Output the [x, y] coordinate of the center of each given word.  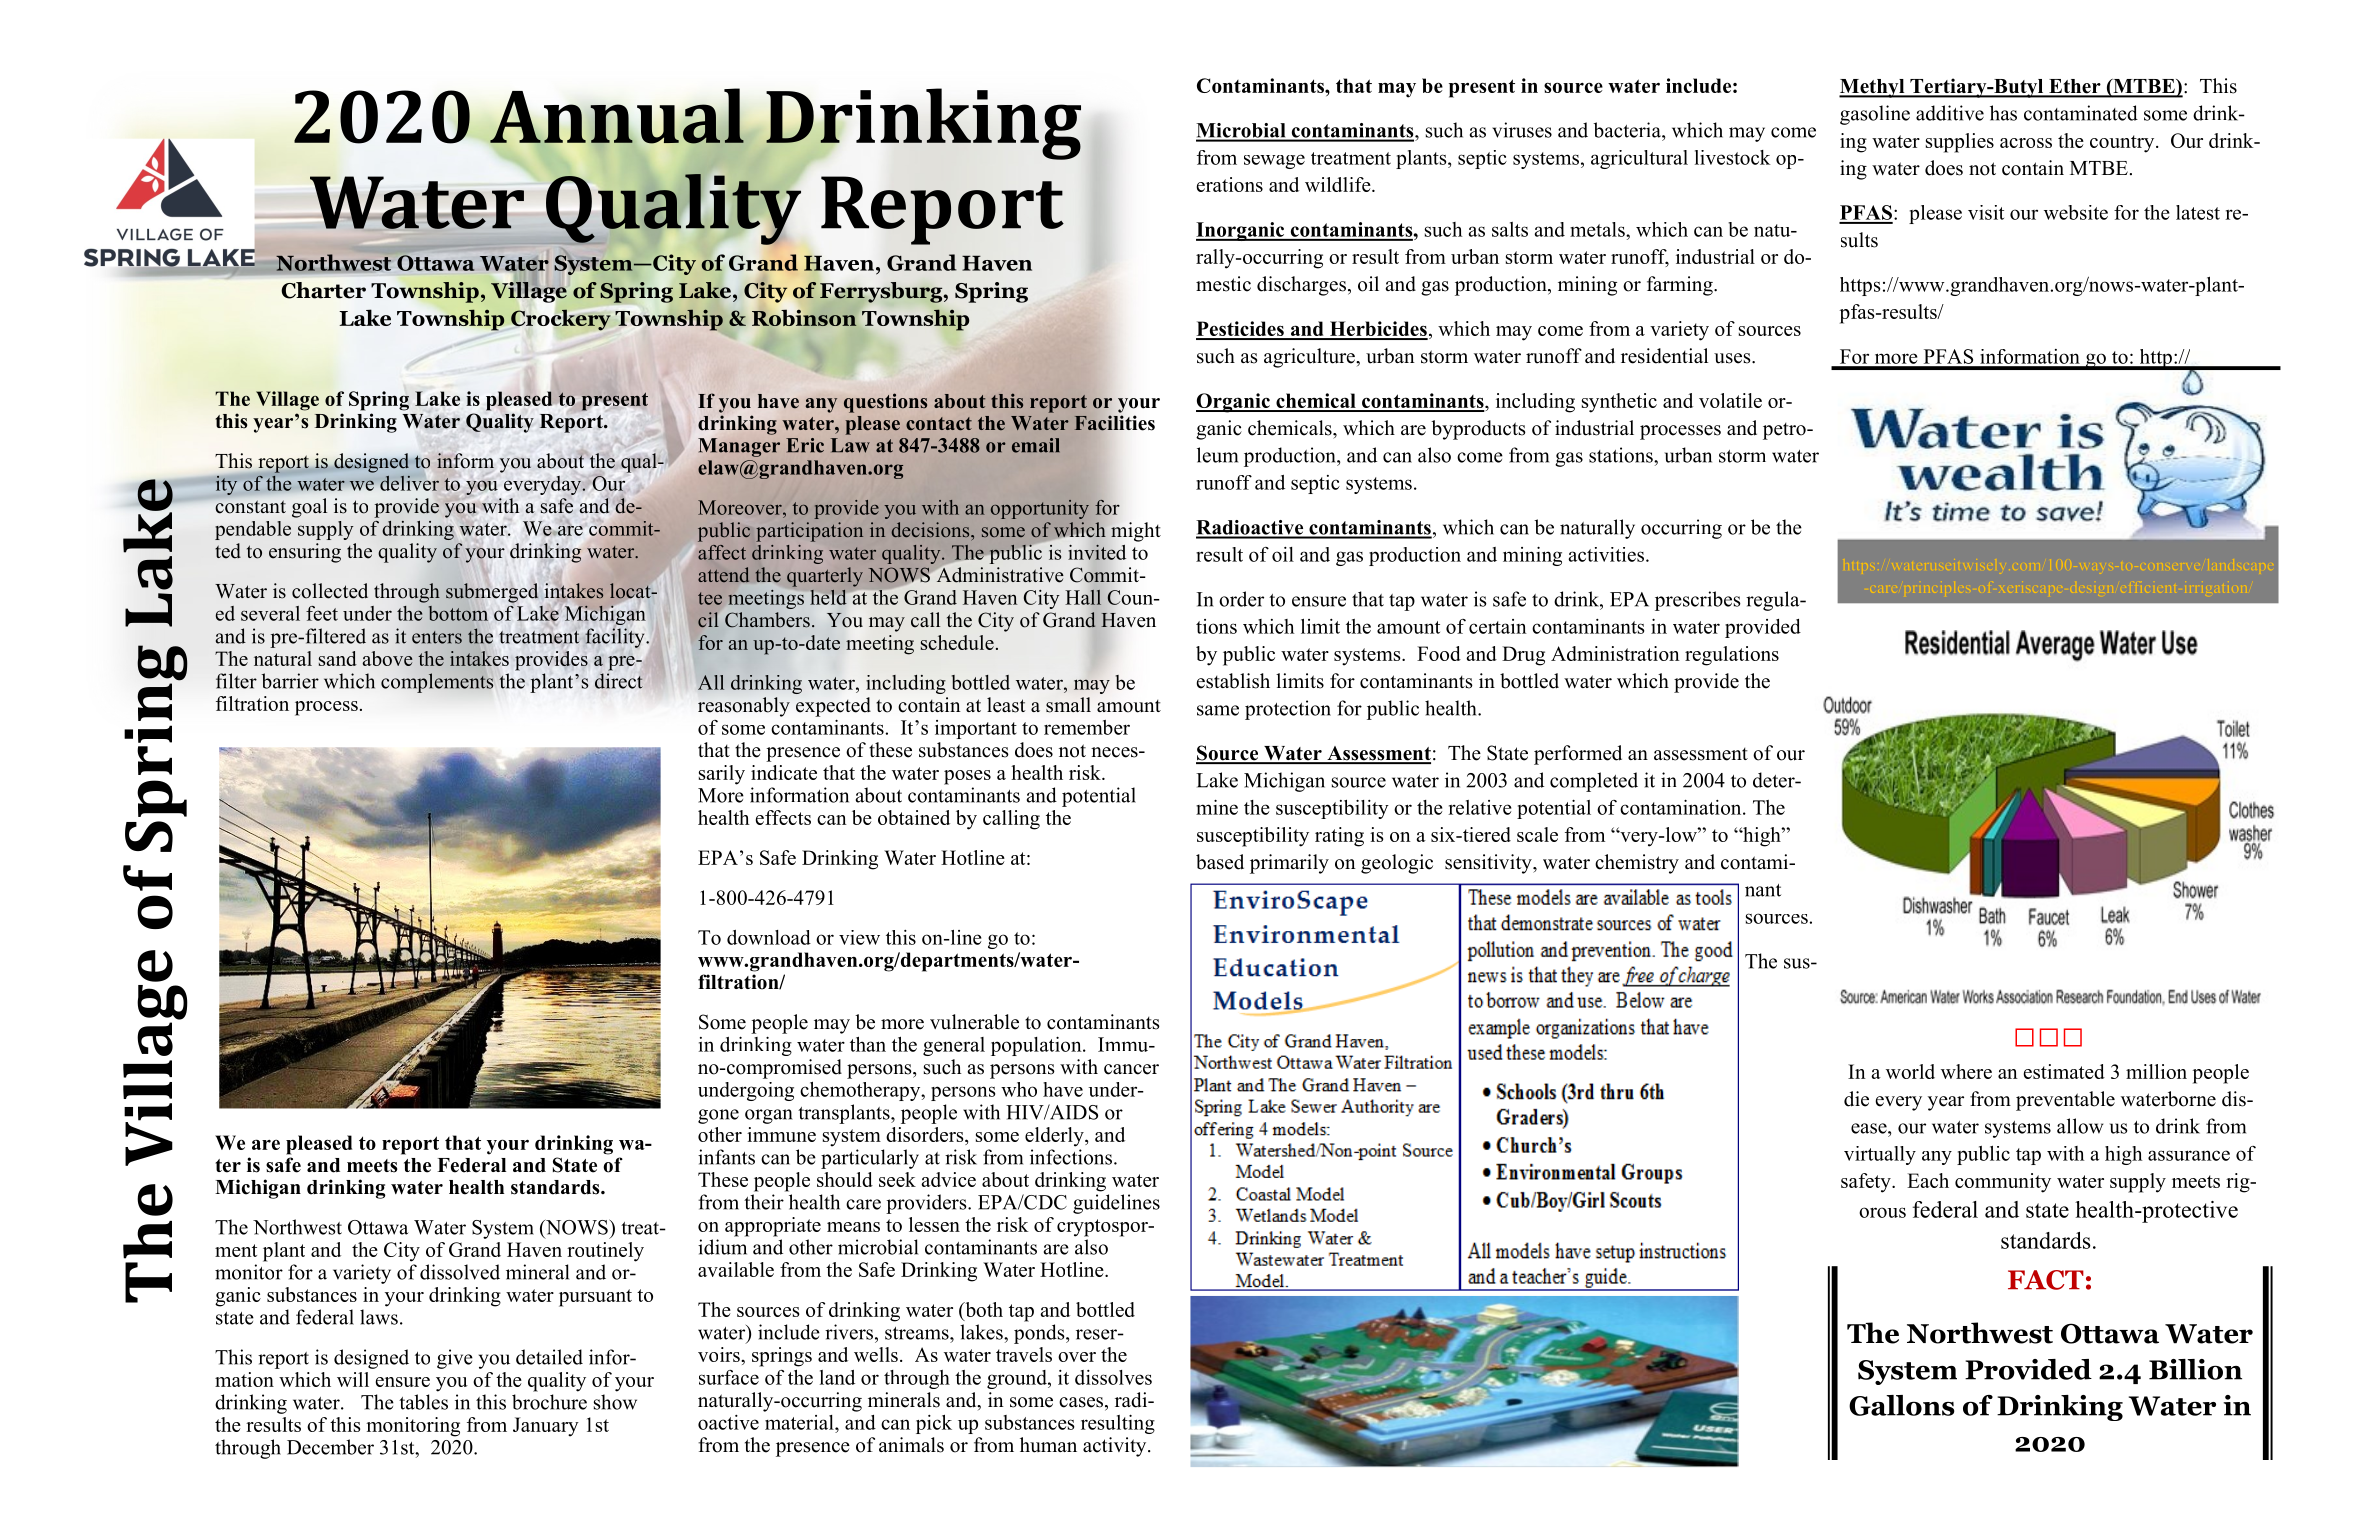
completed [1594, 782]
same [1218, 710]
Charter [323, 290]
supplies [1960, 143]
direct [619, 681]
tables [423, 1402]
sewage [1274, 161]
